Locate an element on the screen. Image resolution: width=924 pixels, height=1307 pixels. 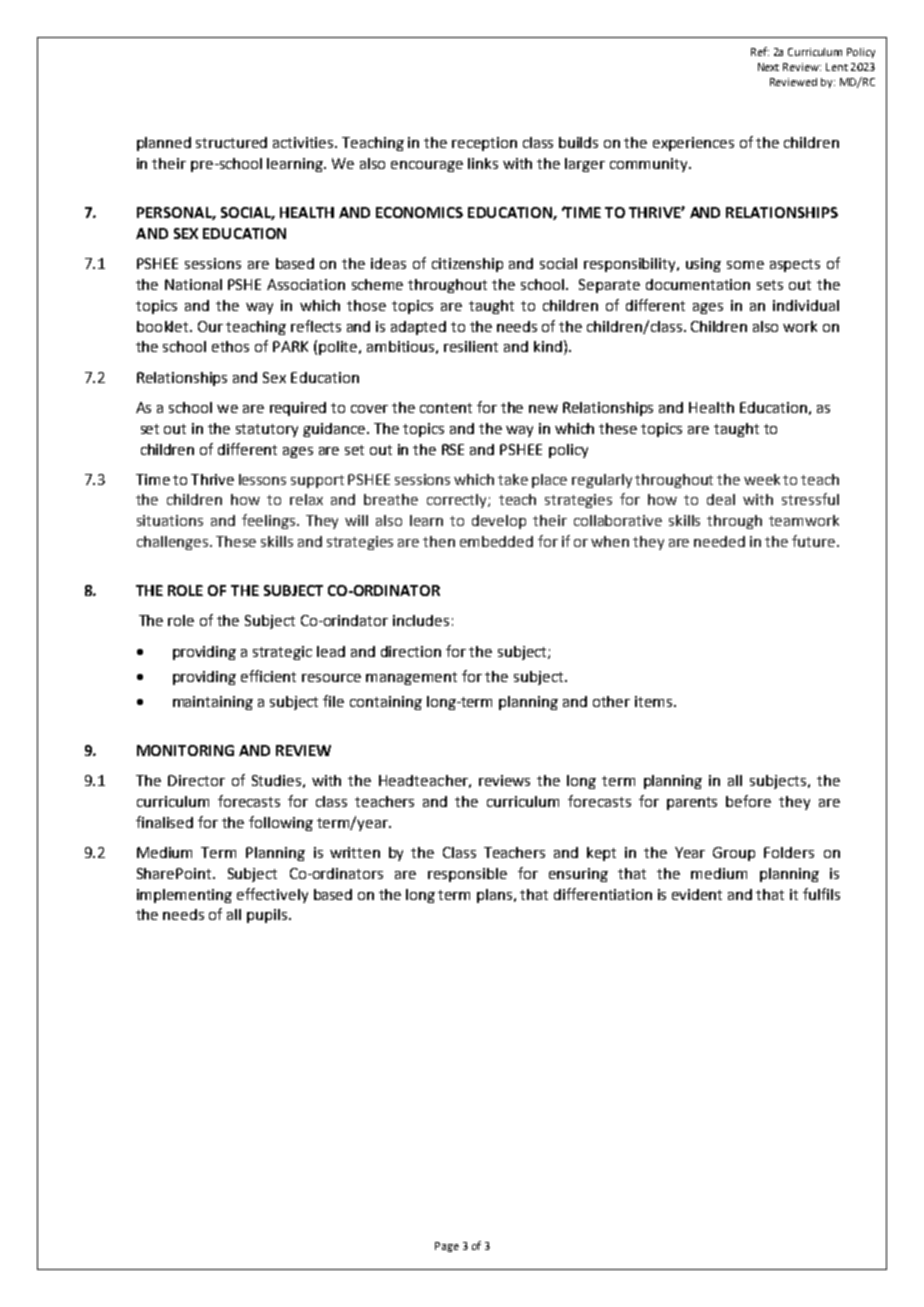
reception is located at coordinates (484, 144).
